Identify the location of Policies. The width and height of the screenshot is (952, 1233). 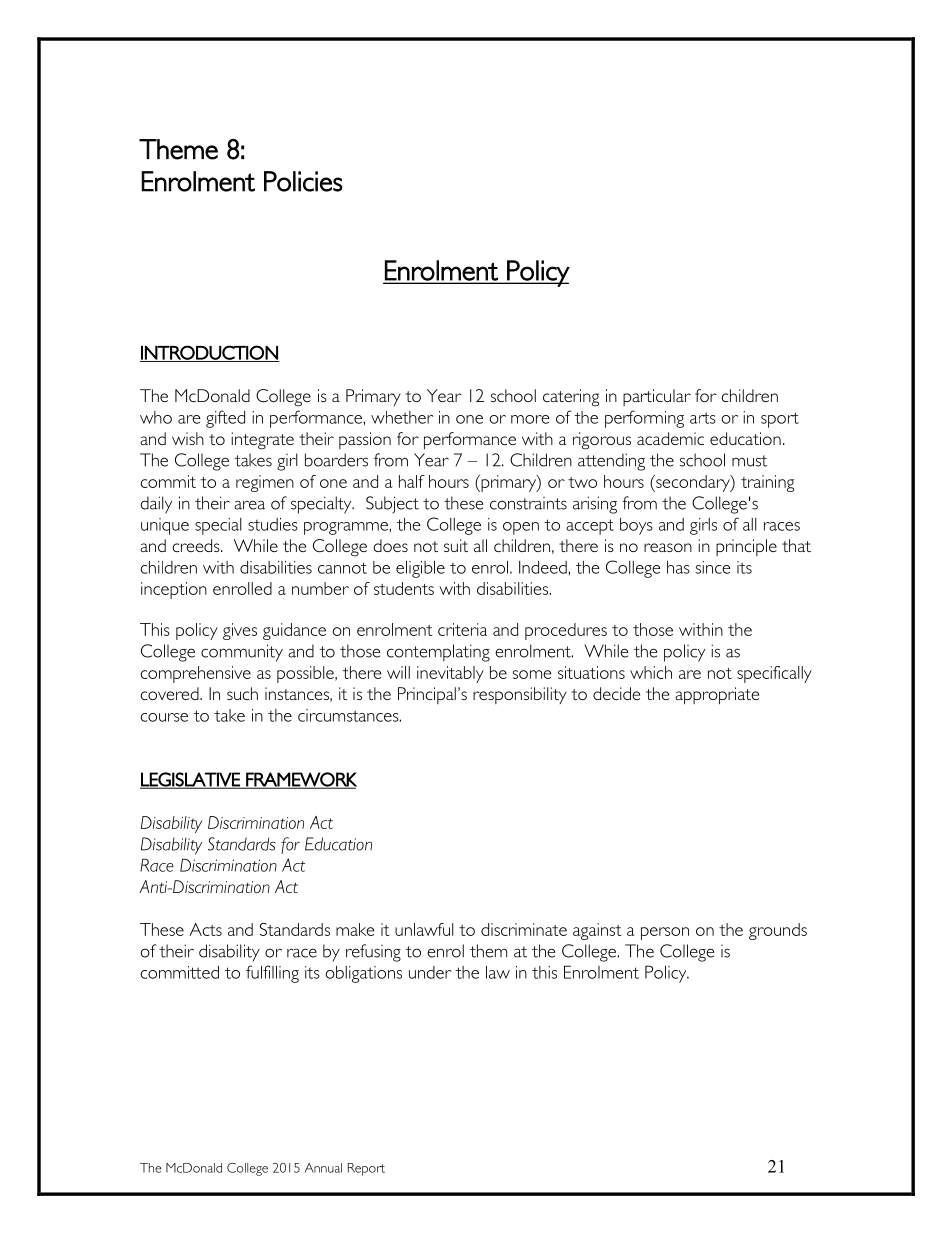
(303, 181).
